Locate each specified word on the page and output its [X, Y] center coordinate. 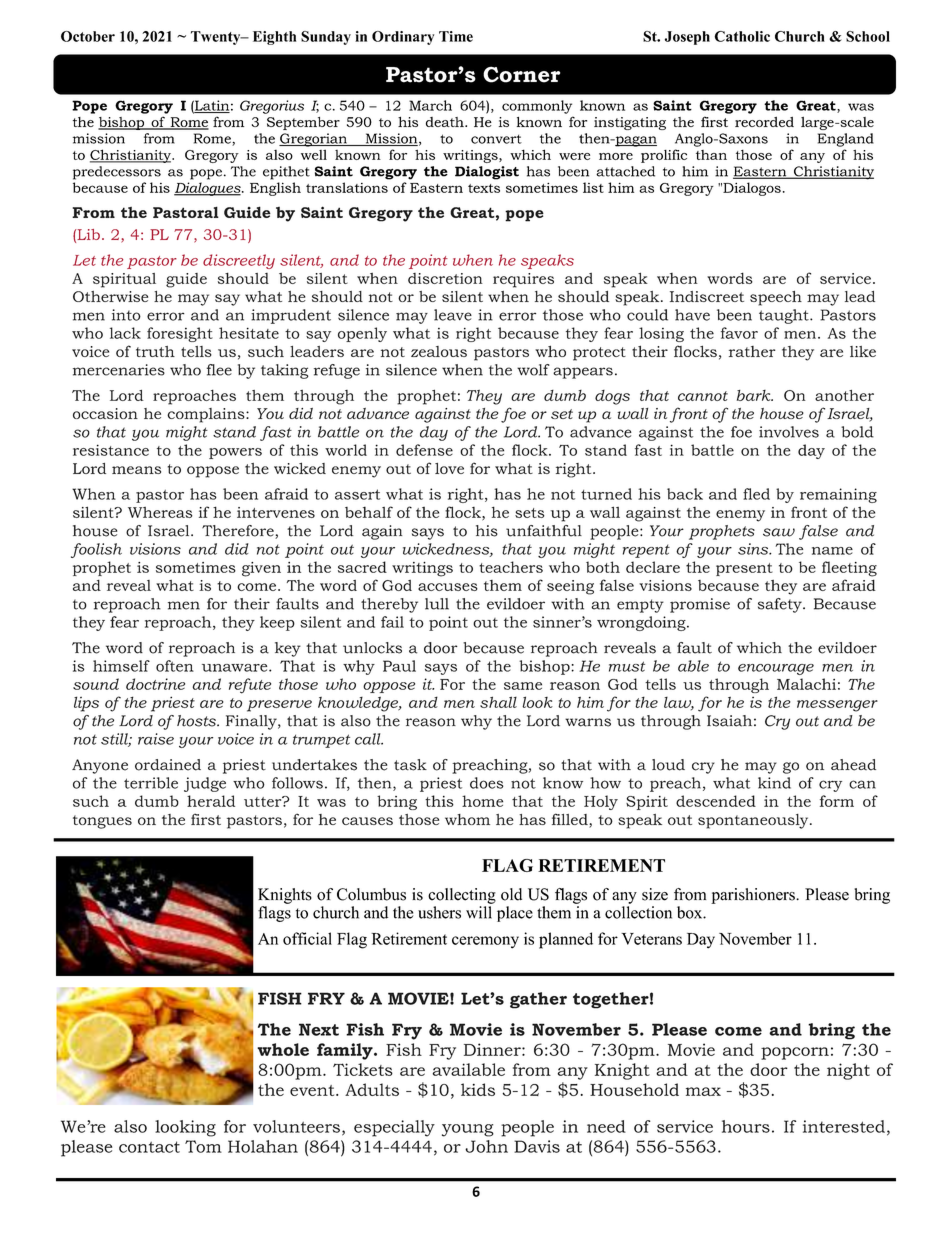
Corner [521, 74]
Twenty [217, 38]
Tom [203, 1146]
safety [781, 605]
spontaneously [754, 821]
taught [785, 316]
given [261, 569]
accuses [448, 587]
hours [746, 1126]
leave [453, 315]
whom [467, 819]
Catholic [742, 36]
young [468, 1130]
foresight [180, 334]
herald [211, 801]
